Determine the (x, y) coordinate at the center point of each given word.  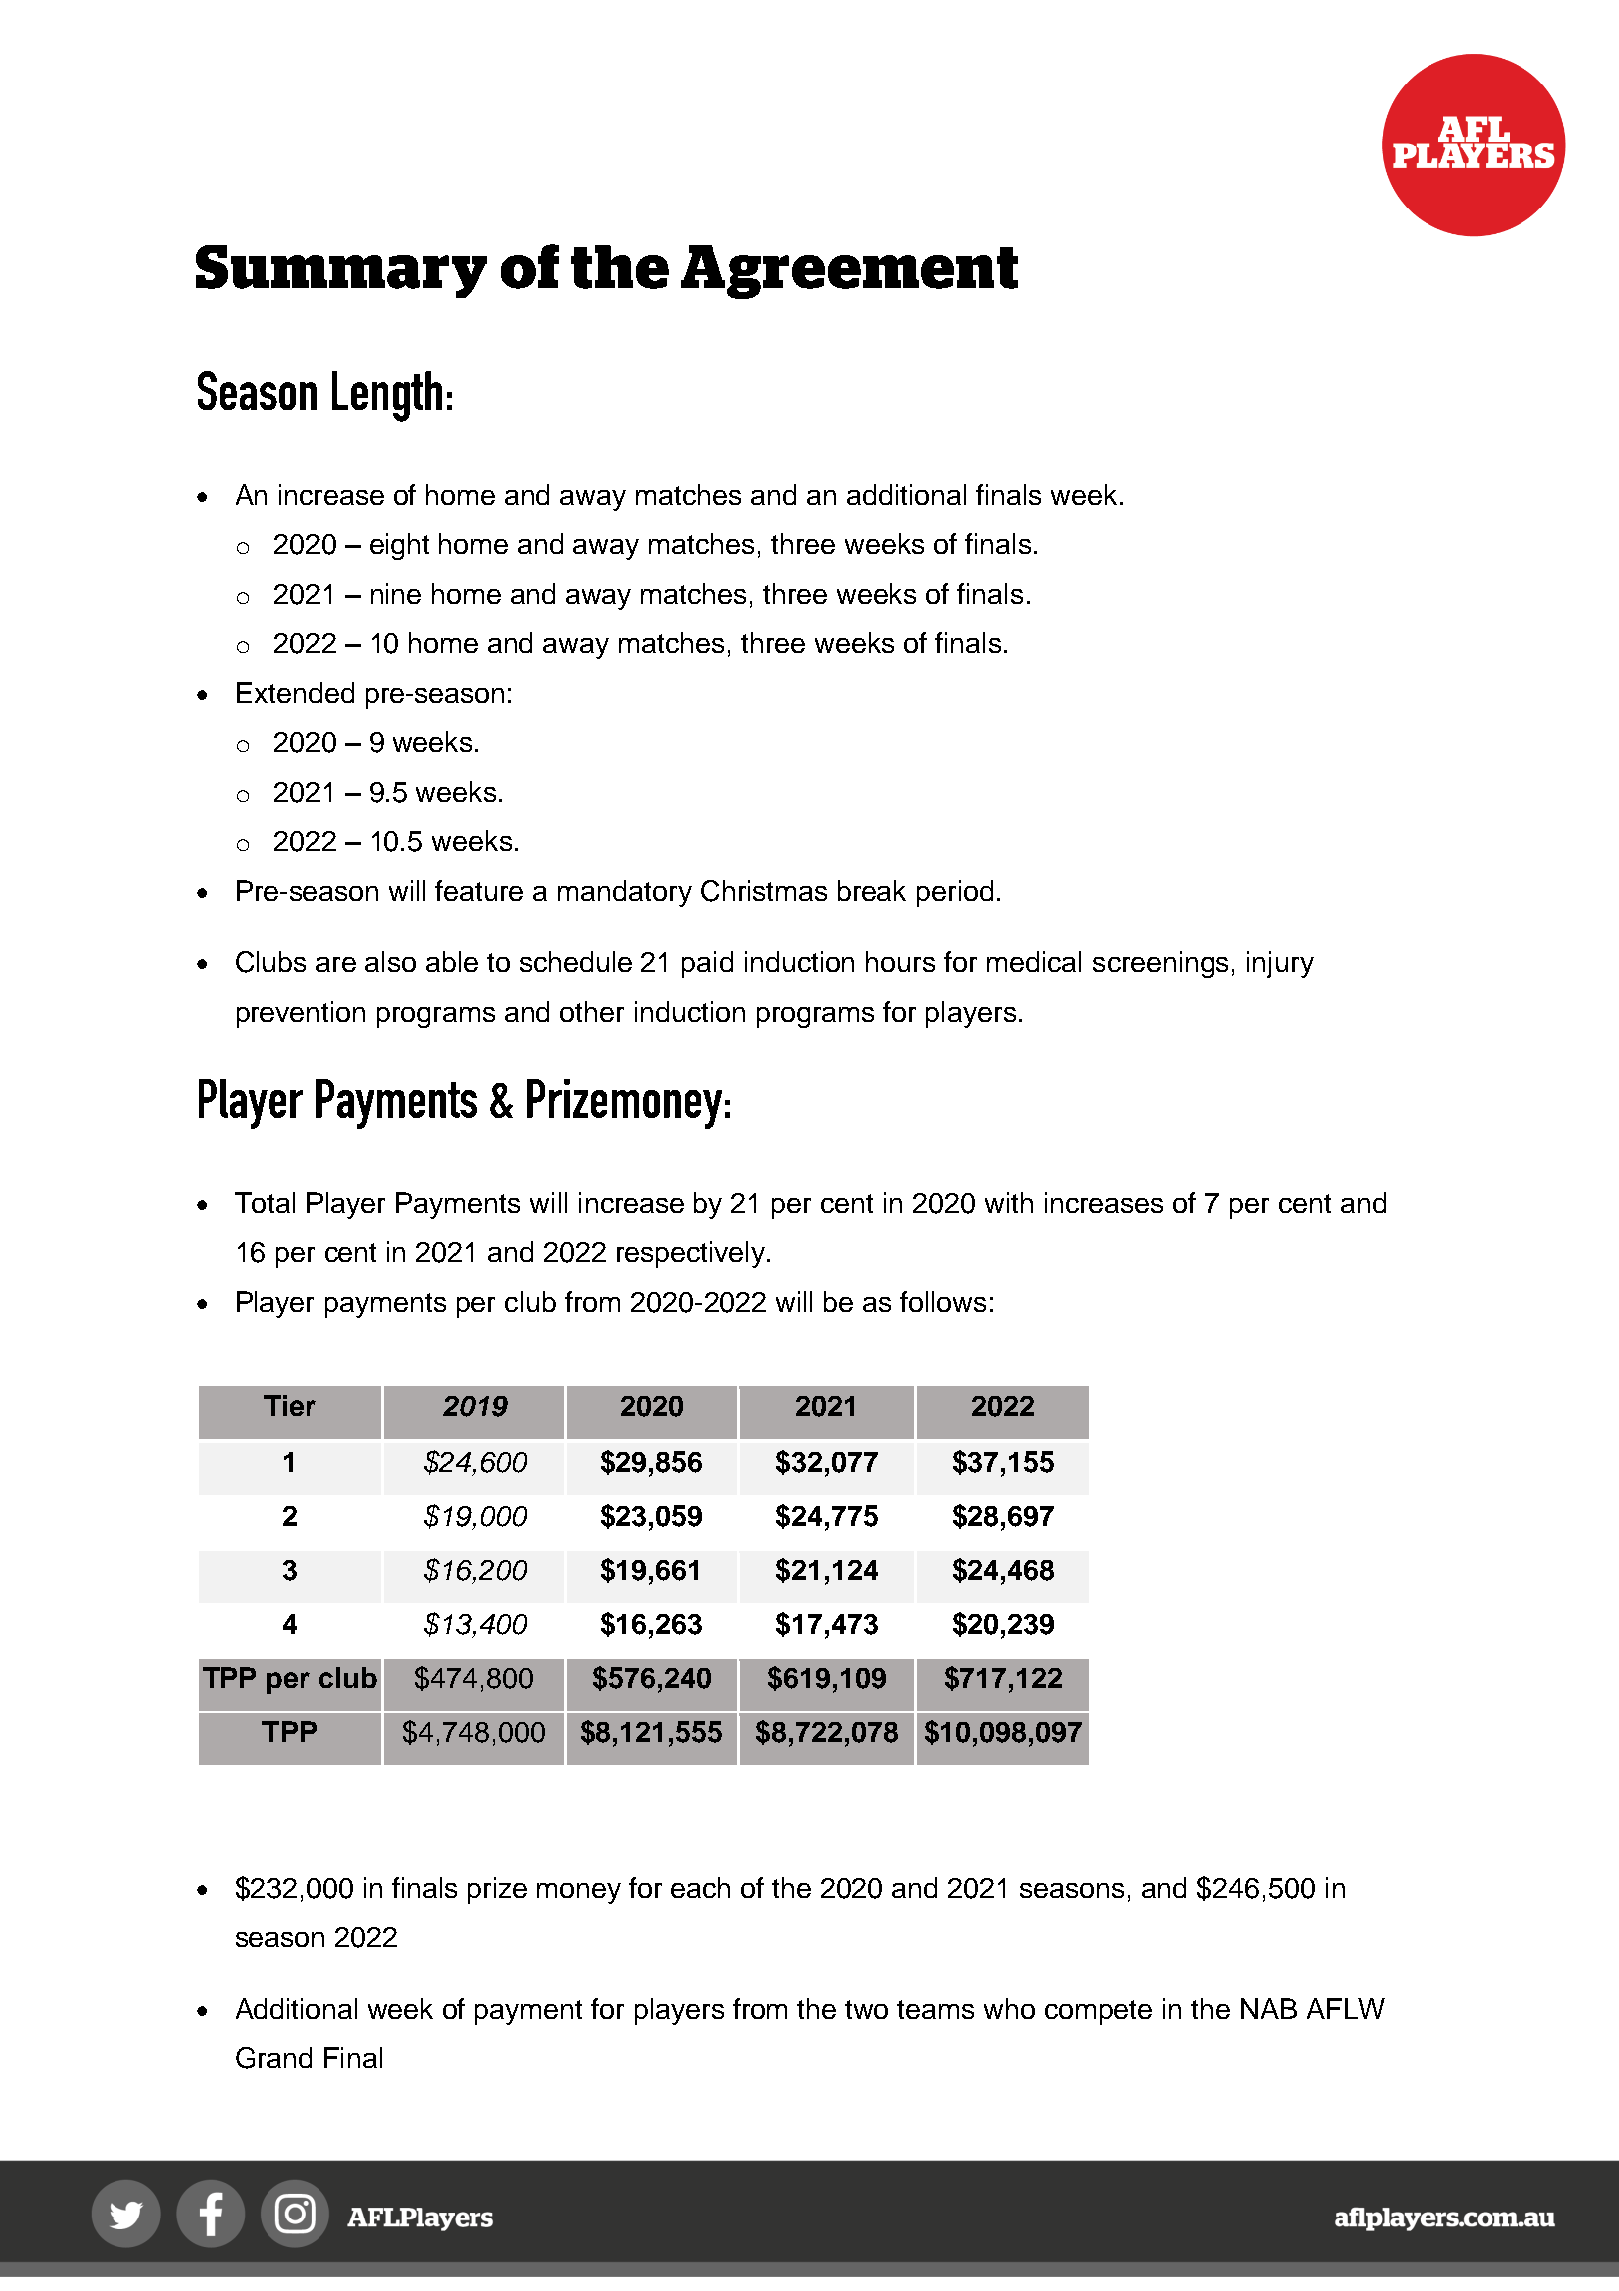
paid (707, 964)
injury (1280, 964)
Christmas (764, 891)
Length (387, 396)
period (955, 893)
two (866, 2009)
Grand (274, 2058)
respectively (692, 1254)
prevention (301, 1014)
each (700, 1887)
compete (1098, 2012)
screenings (1160, 964)
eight (399, 546)
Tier (290, 1405)
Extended (295, 692)
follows (943, 1301)
